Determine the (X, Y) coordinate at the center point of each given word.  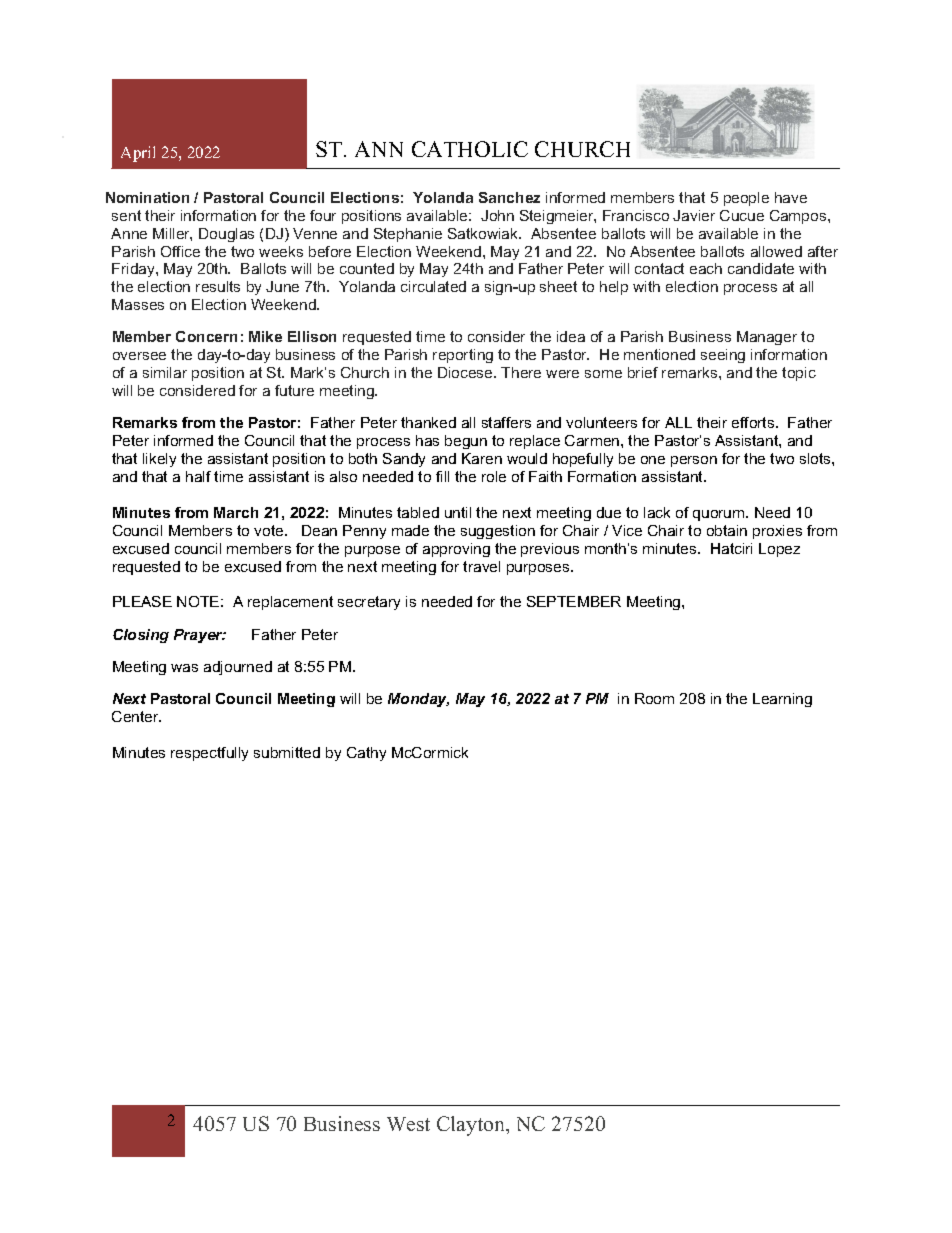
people (746, 199)
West (408, 1124)
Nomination (147, 197)
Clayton (472, 1126)
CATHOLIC (470, 149)
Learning (782, 700)
